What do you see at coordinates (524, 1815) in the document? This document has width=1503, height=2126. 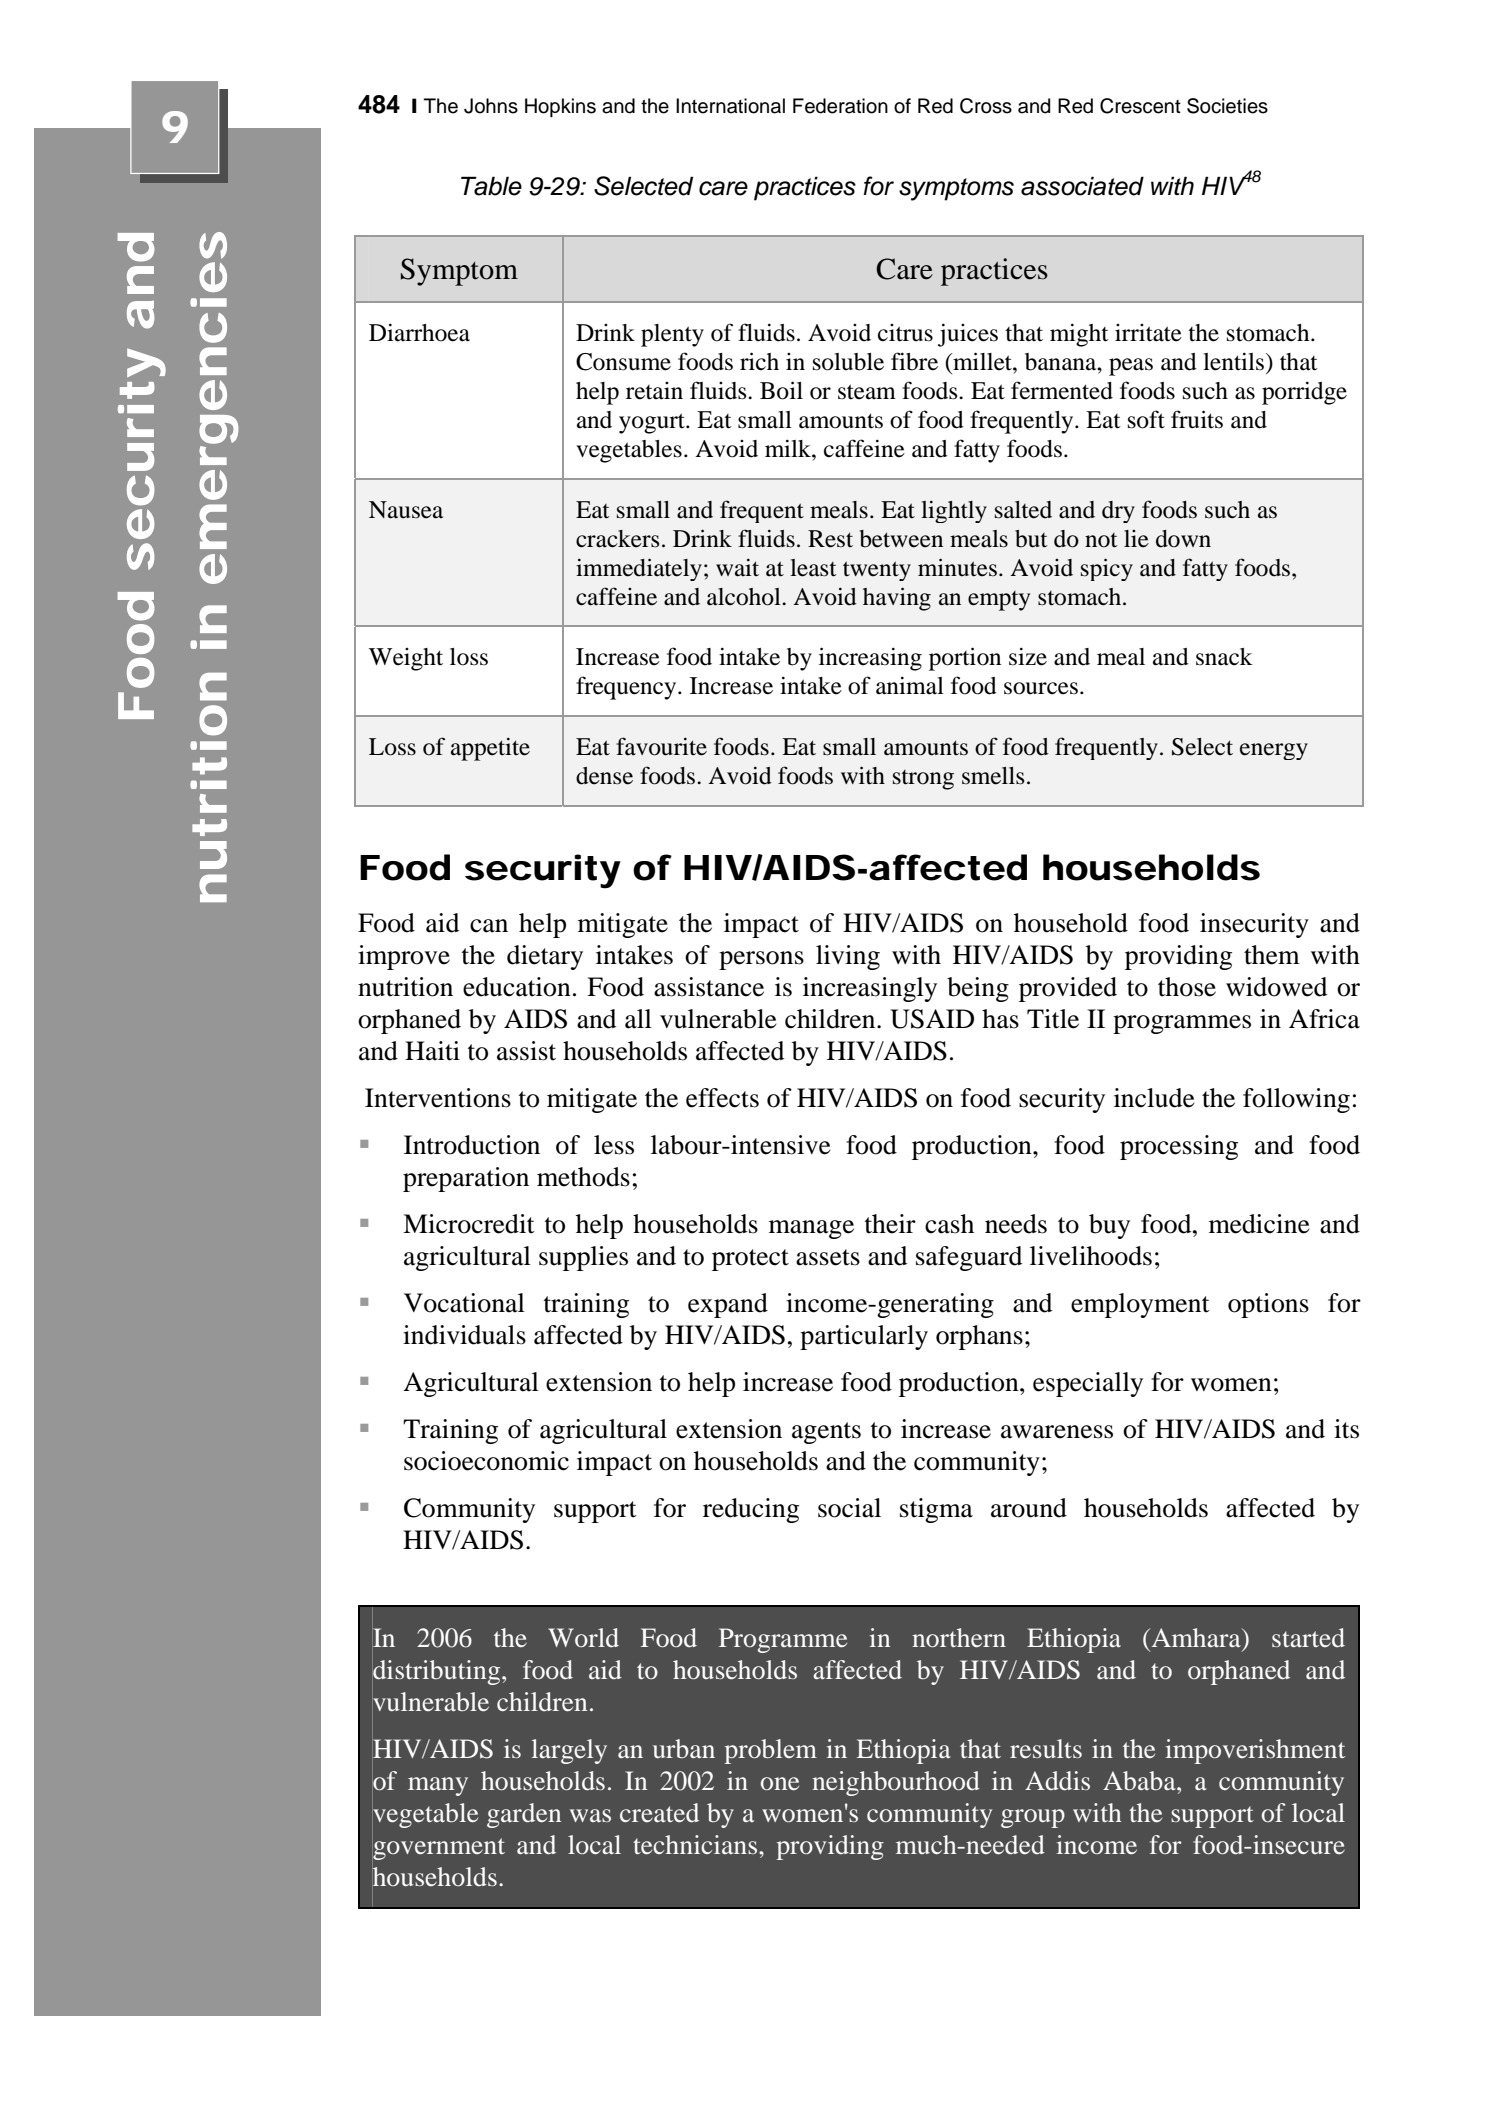 I see `garden` at bounding box center [524, 1815].
